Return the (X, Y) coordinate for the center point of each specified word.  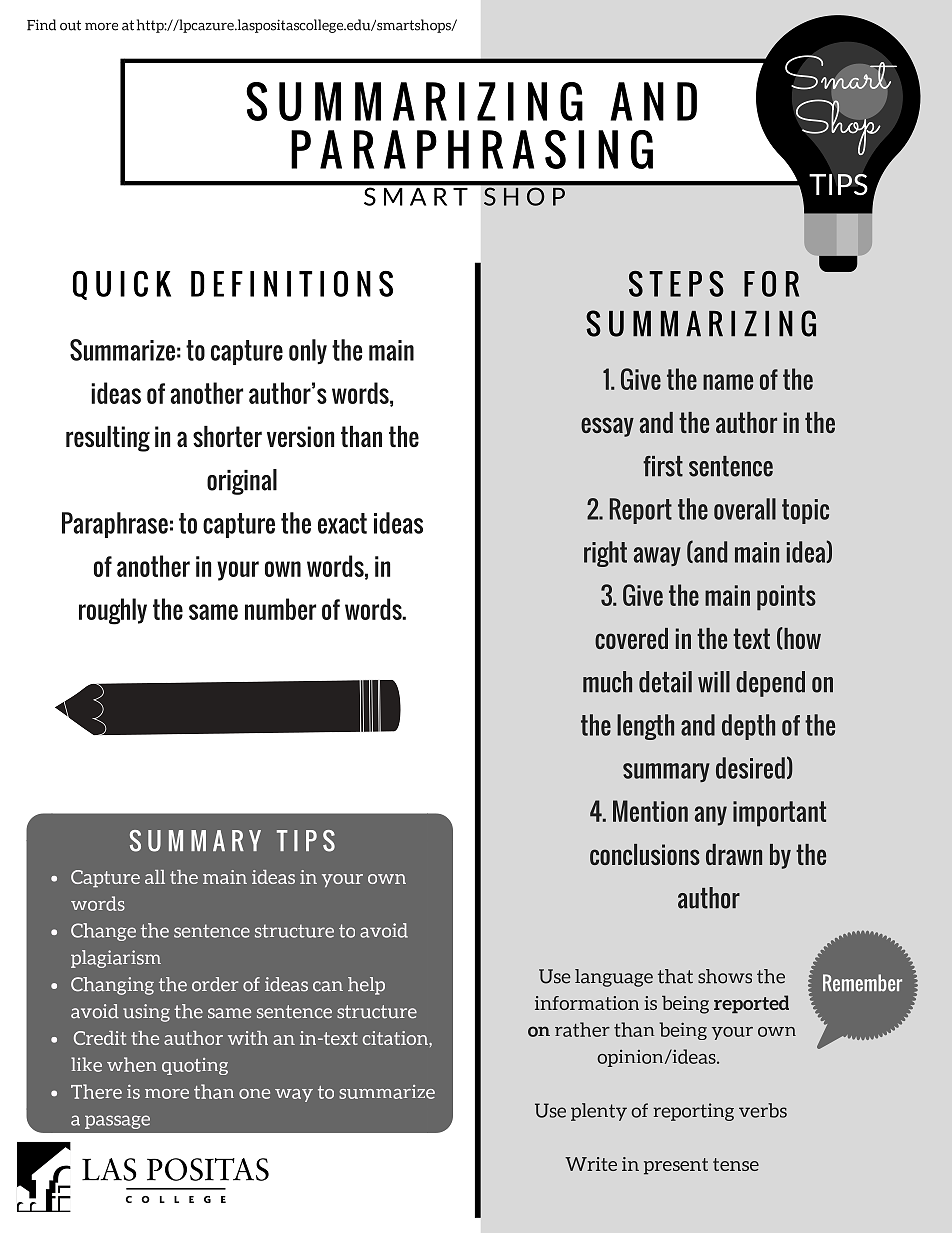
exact (342, 523)
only (308, 352)
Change (103, 932)
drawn (734, 854)
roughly (113, 611)
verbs (763, 1110)
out (70, 25)
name (728, 382)
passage (117, 1122)
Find (41, 25)
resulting (108, 439)
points (786, 598)
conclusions (645, 854)
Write (591, 1164)
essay (607, 427)
